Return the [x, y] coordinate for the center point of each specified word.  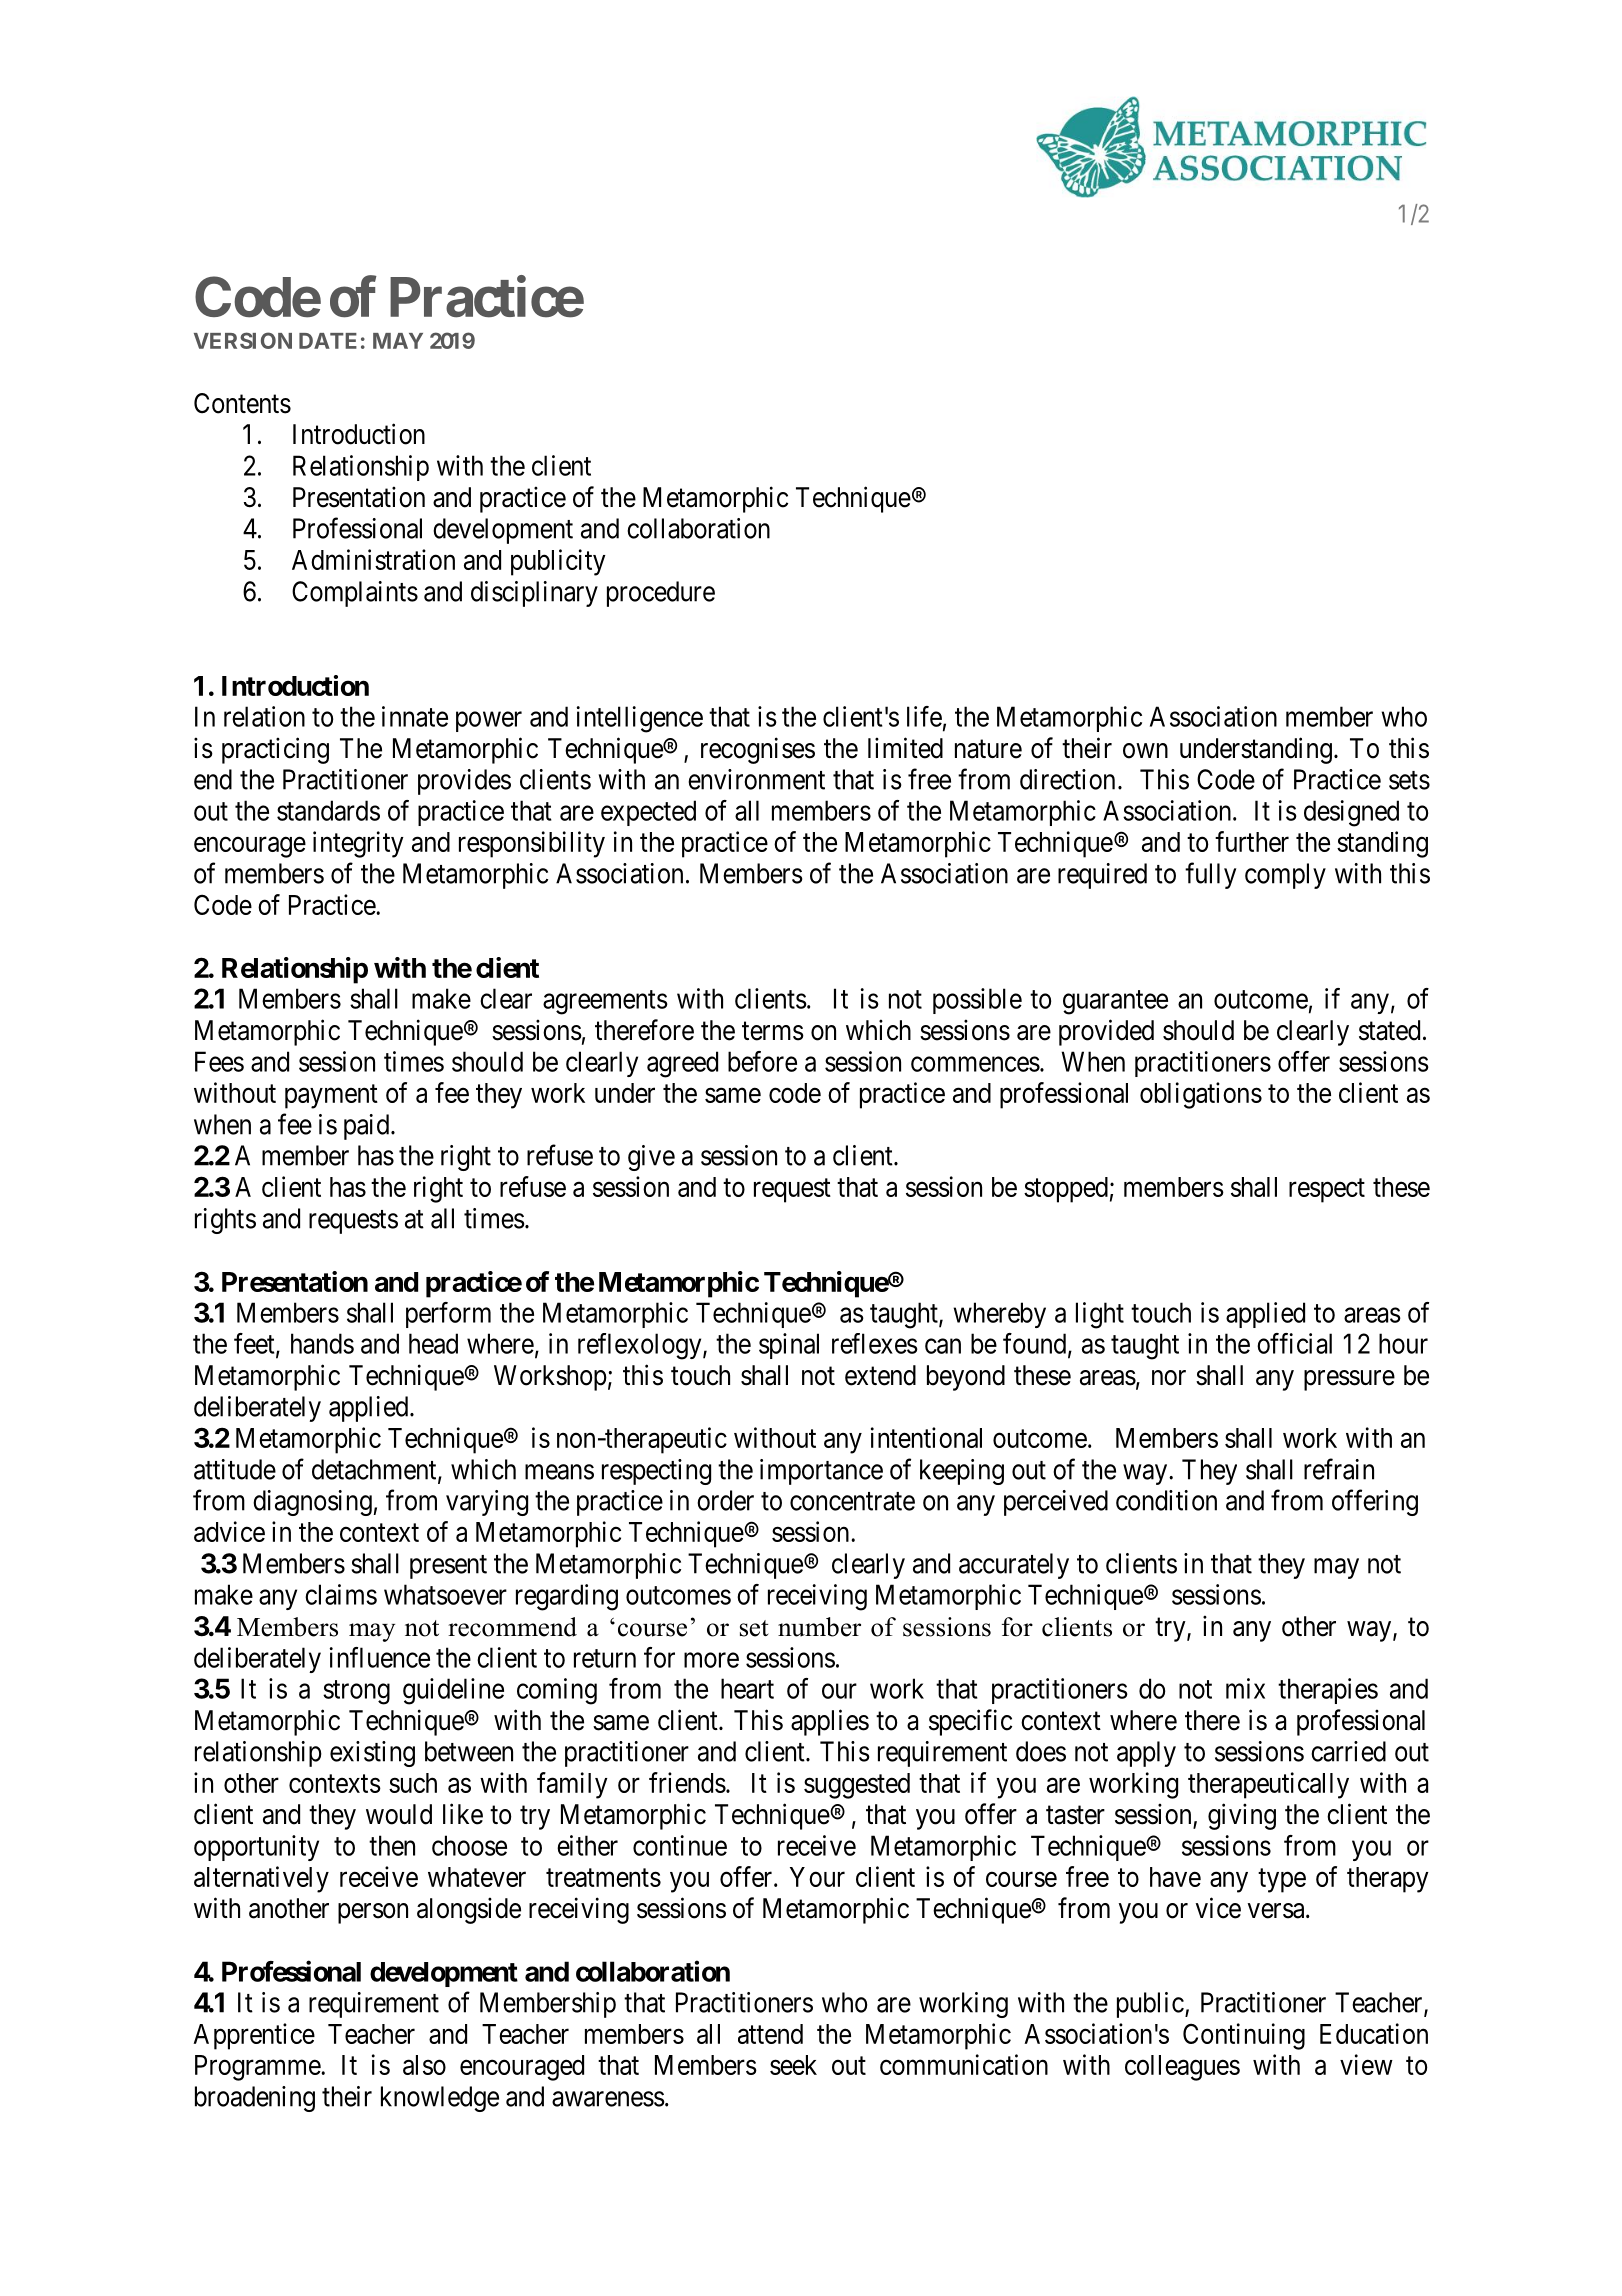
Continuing [1244, 2036]
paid [368, 1127]
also [424, 2065]
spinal [789, 1346]
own [1145, 751]
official [1294, 1343]
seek [793, 2065]
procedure [661, 594]
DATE [328, 341]
